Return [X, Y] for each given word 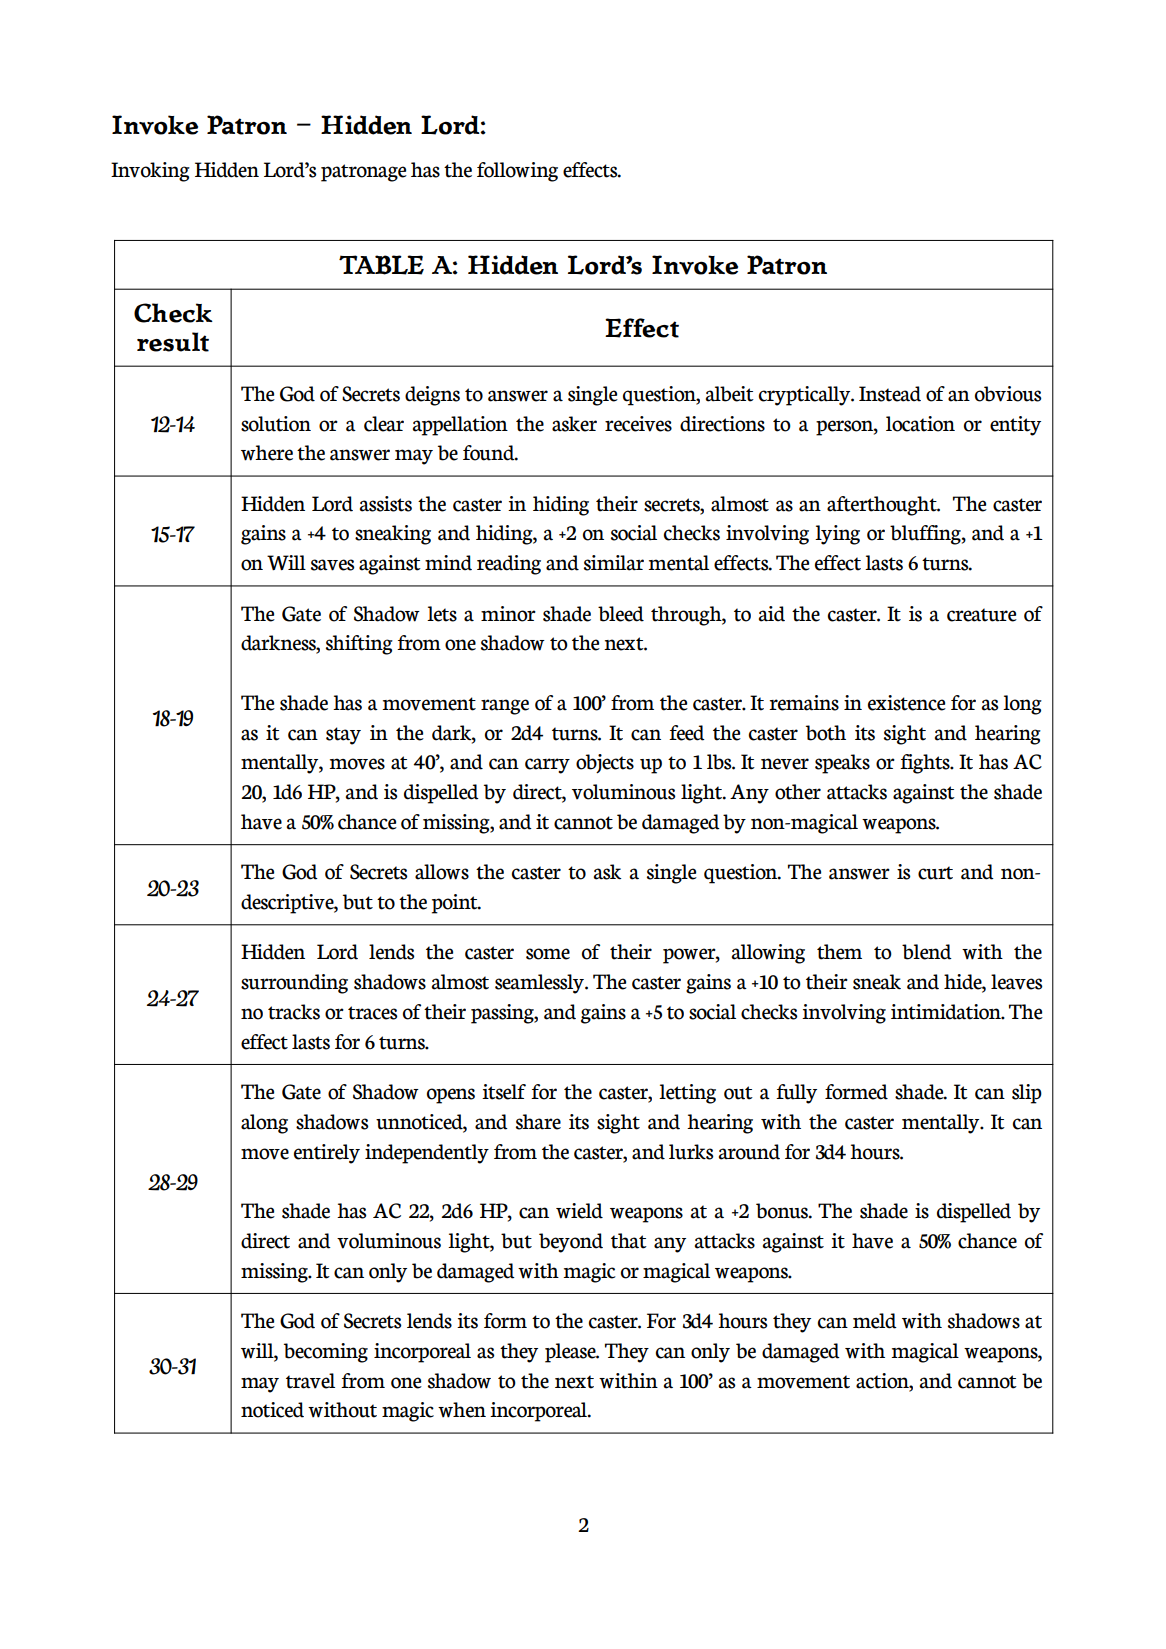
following [517, 172]
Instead [890, 394]
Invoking [150, 172]
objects [605, 763]
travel [310, 1381]
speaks [842, 764]
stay [343, 736]
